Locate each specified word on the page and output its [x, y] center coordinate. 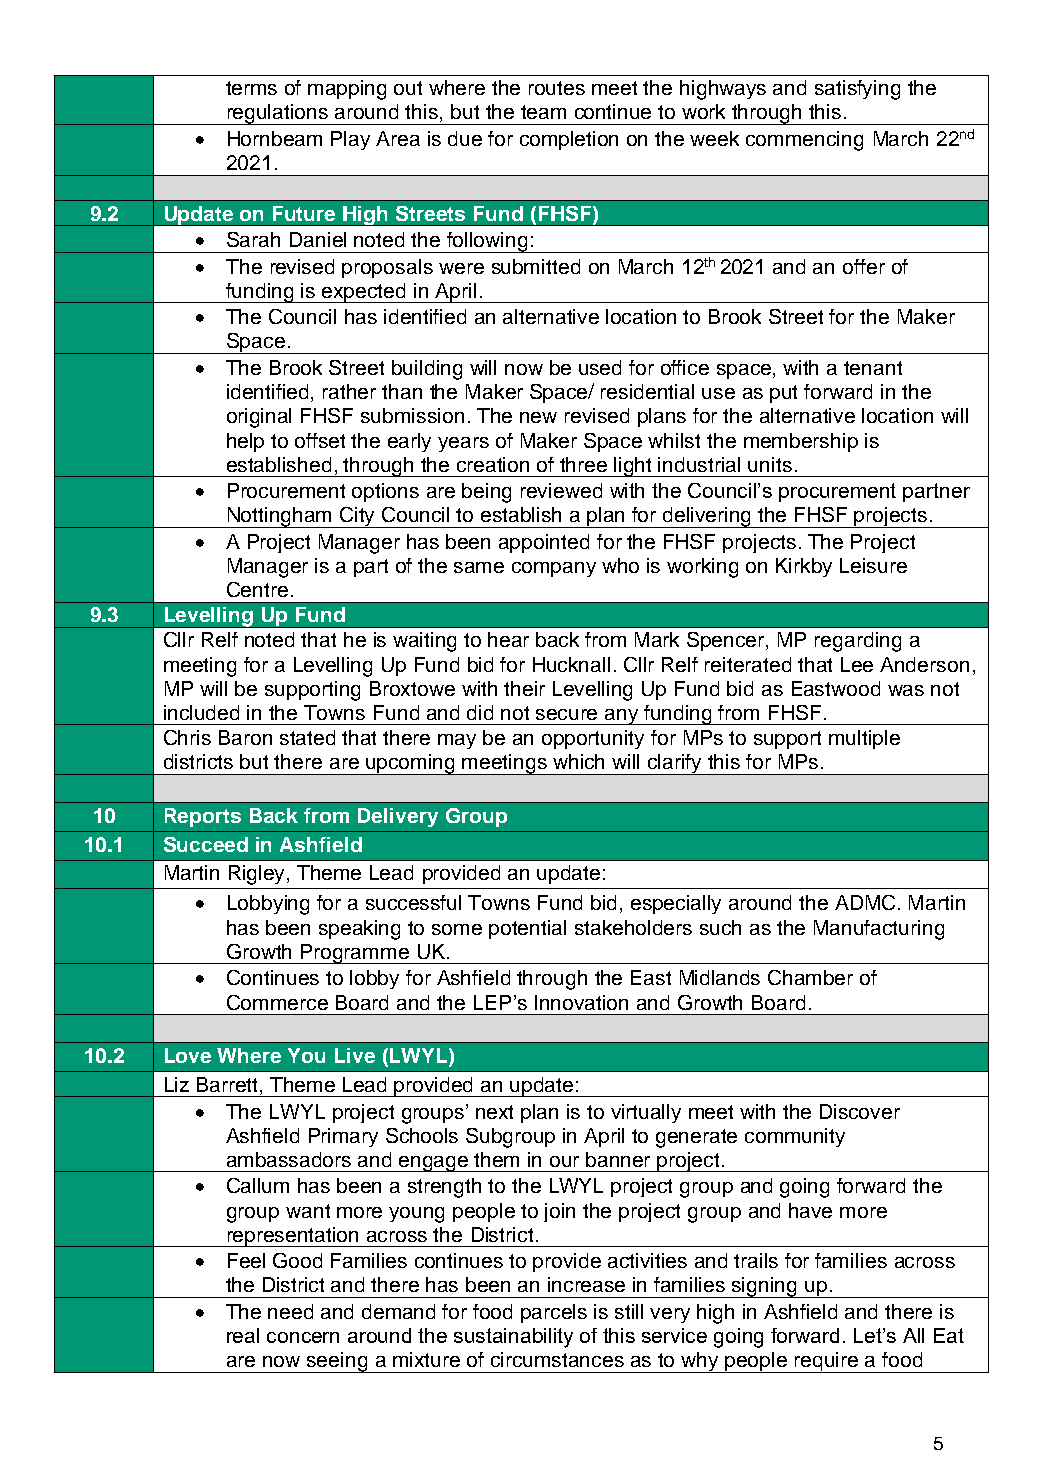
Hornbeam [275, 138]
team [543, 112]
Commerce [277, 1002]
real [243, 1335]
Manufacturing [879, 930]
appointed [544, 543]
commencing [804, 141]
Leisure [873, 565]
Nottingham [280, 517]
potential [527, 929]
